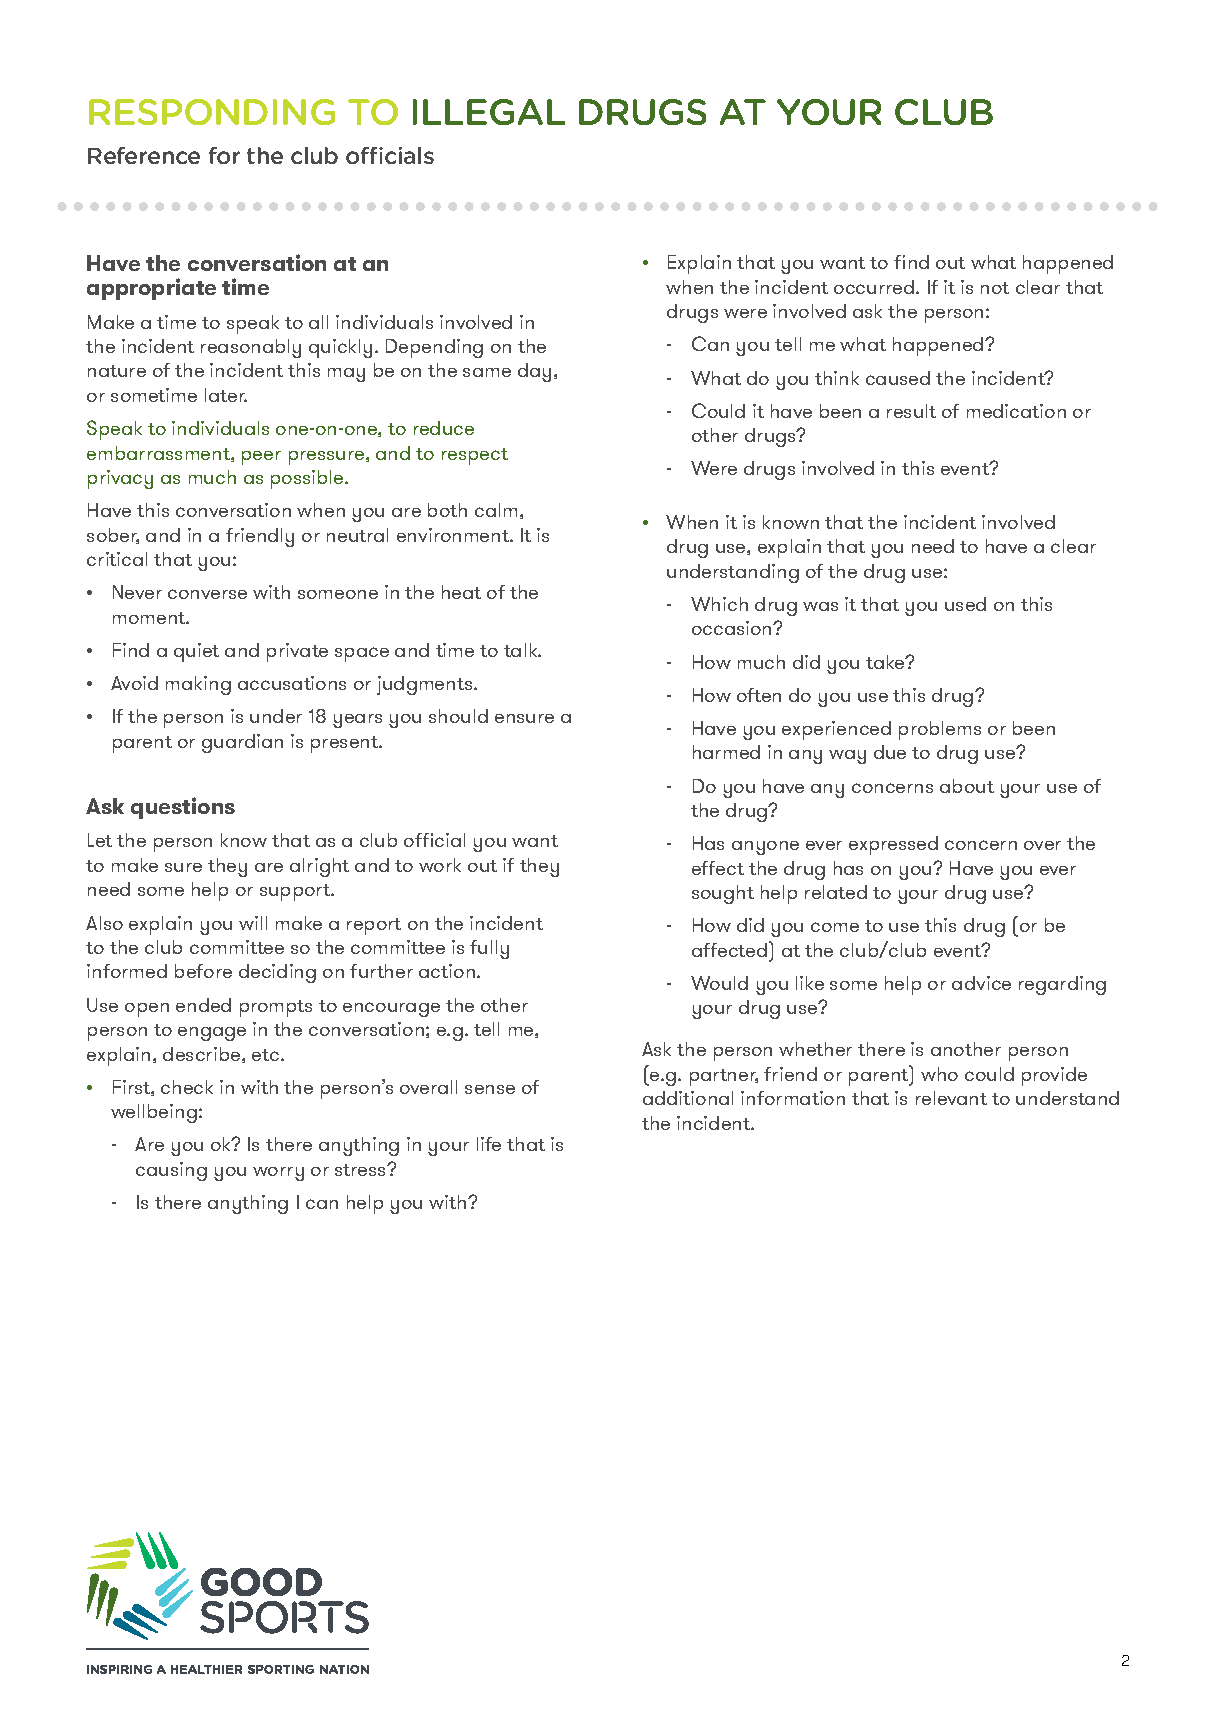 The height and width of the screenshot is (1718, 1215). I want to click on life, so click(489, 1144).
